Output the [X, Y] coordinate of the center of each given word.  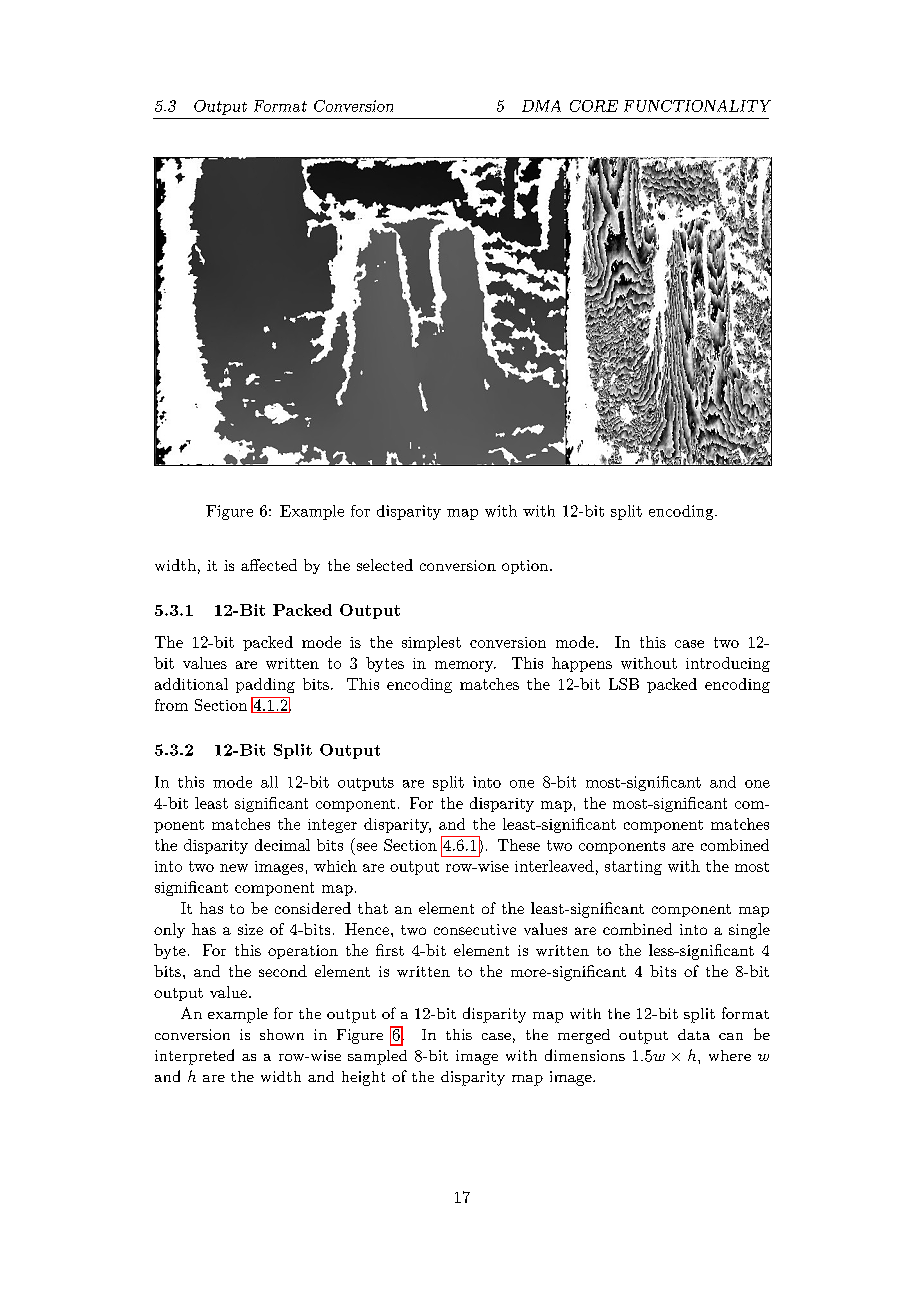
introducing [728, 664]
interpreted [194, 1057]
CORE [594, 106]
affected [269, 565]
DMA [541, 106]
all [269, 782]
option [526, 567]
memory [465, 666]
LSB [624, 684]
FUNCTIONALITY [697, 106]
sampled [377, 1057]
